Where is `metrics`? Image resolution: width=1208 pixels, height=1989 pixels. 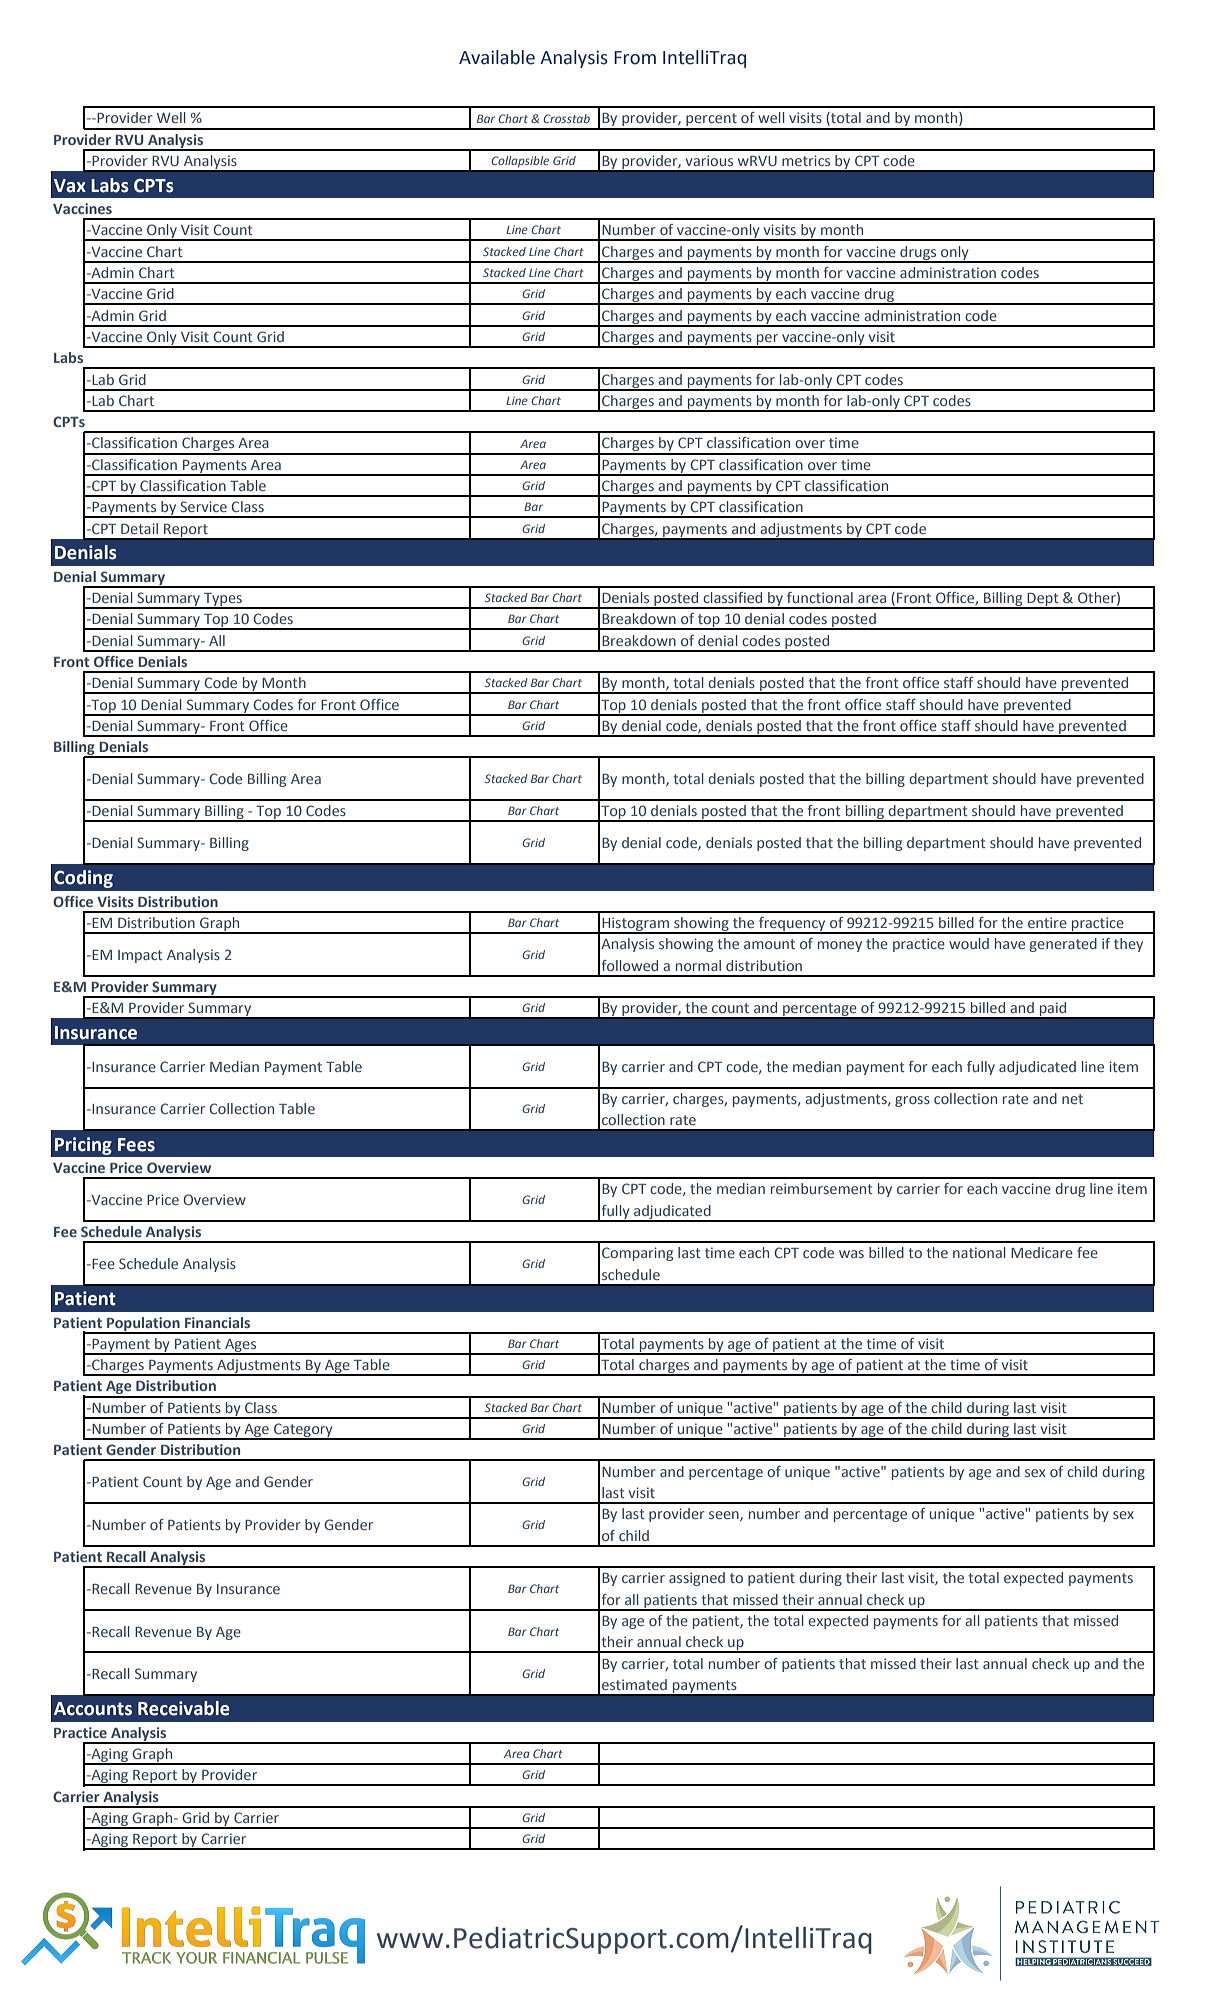 metrics is located at coordinates (806, 160).
